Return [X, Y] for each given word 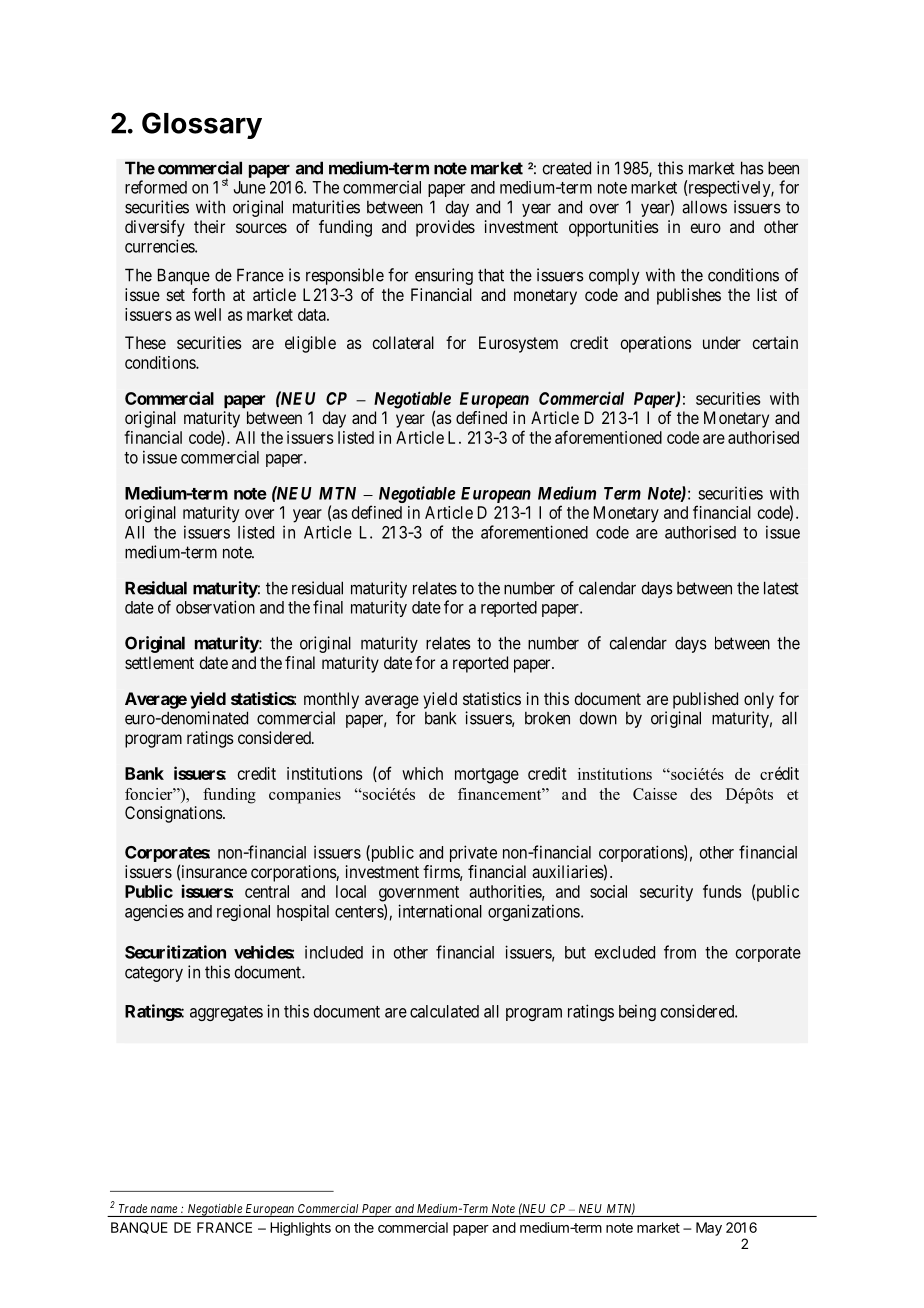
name [164, 1209]
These [145, 342]
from [680, 952]
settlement [159, 662]
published [705, 700]
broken [547, 718]
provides [445, 228]
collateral [403, 342]
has [752, 168]
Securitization [175, 952]
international [440, 911]
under [722, 342]
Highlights [300, 1229]
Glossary [202, 125]
